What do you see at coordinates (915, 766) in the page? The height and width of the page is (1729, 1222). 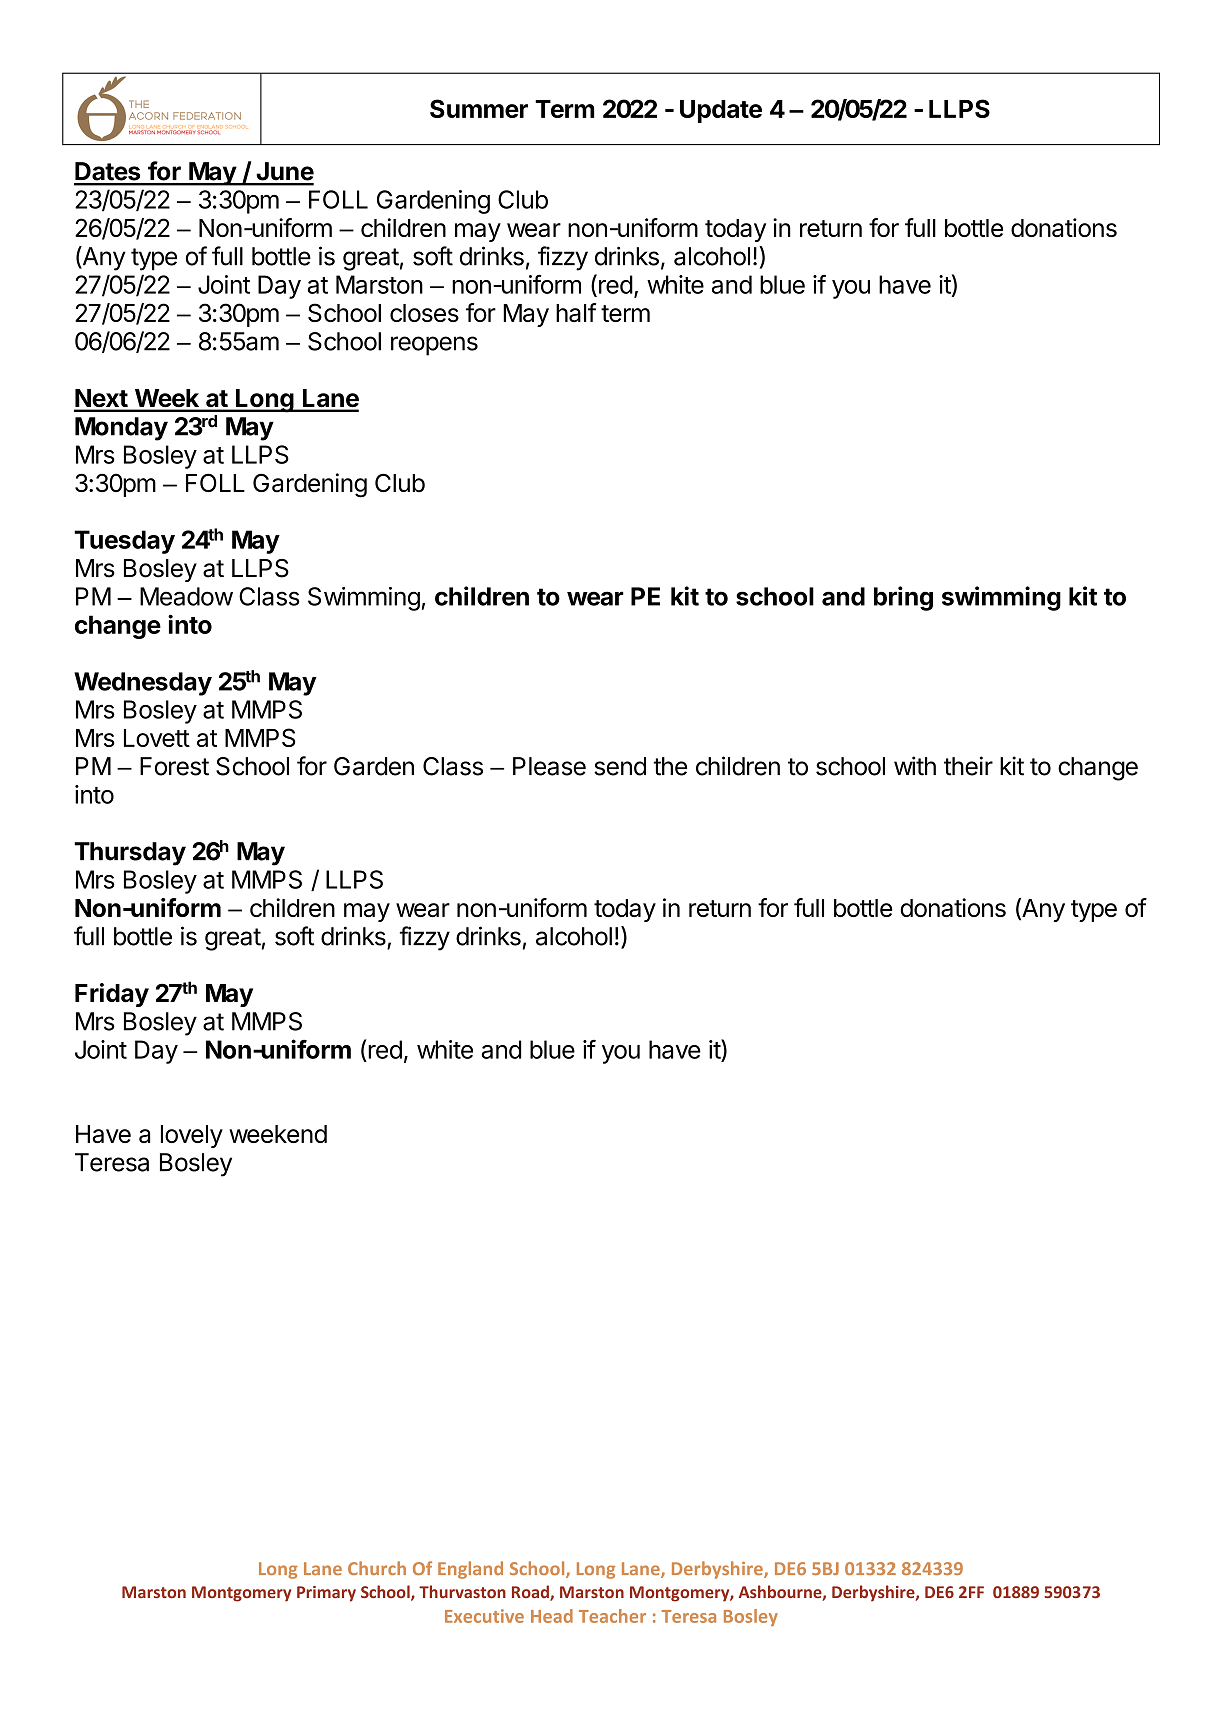 I see `with` at bounding box center [915, 766].
